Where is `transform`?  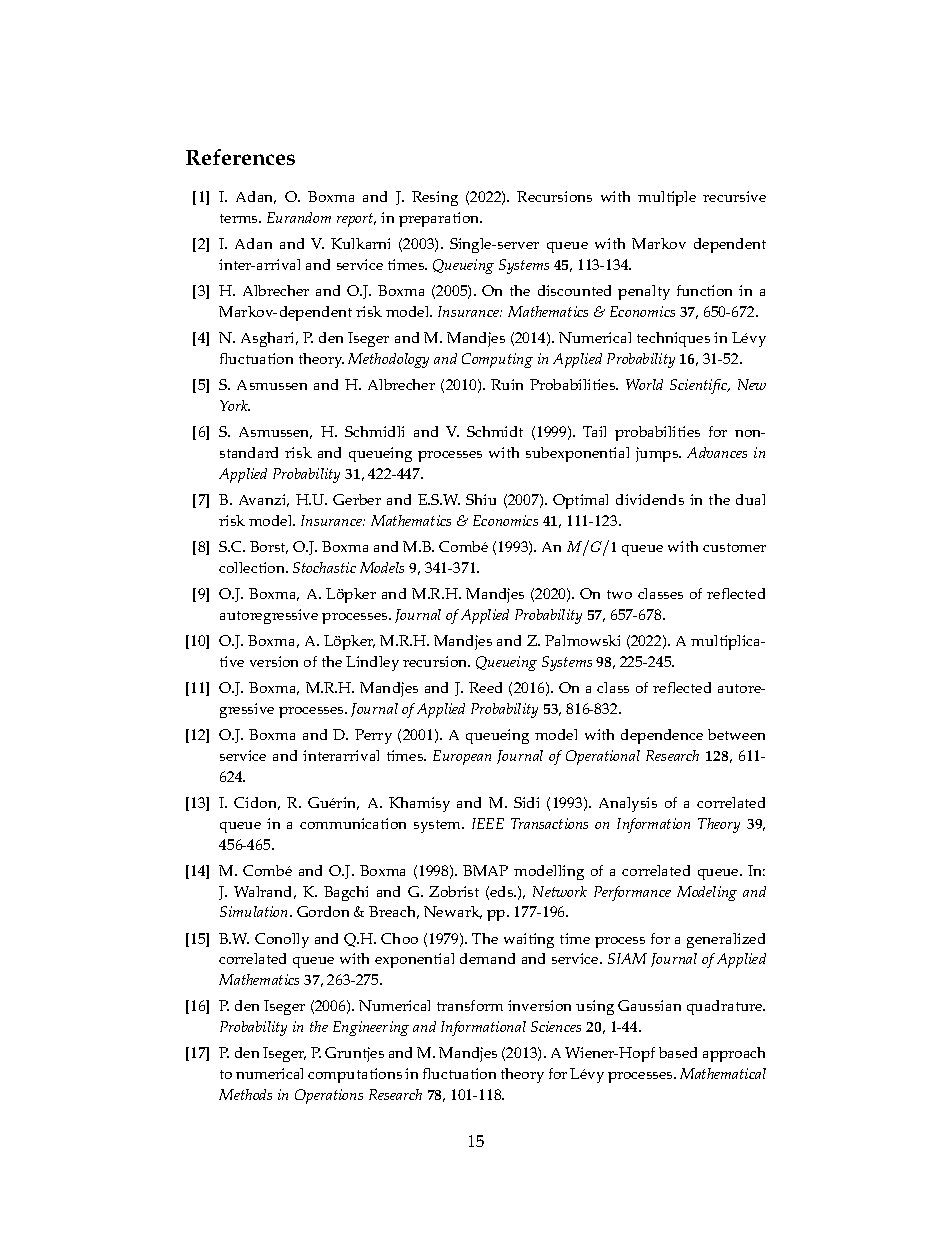
transform is located at coordinates (470, 1005).
